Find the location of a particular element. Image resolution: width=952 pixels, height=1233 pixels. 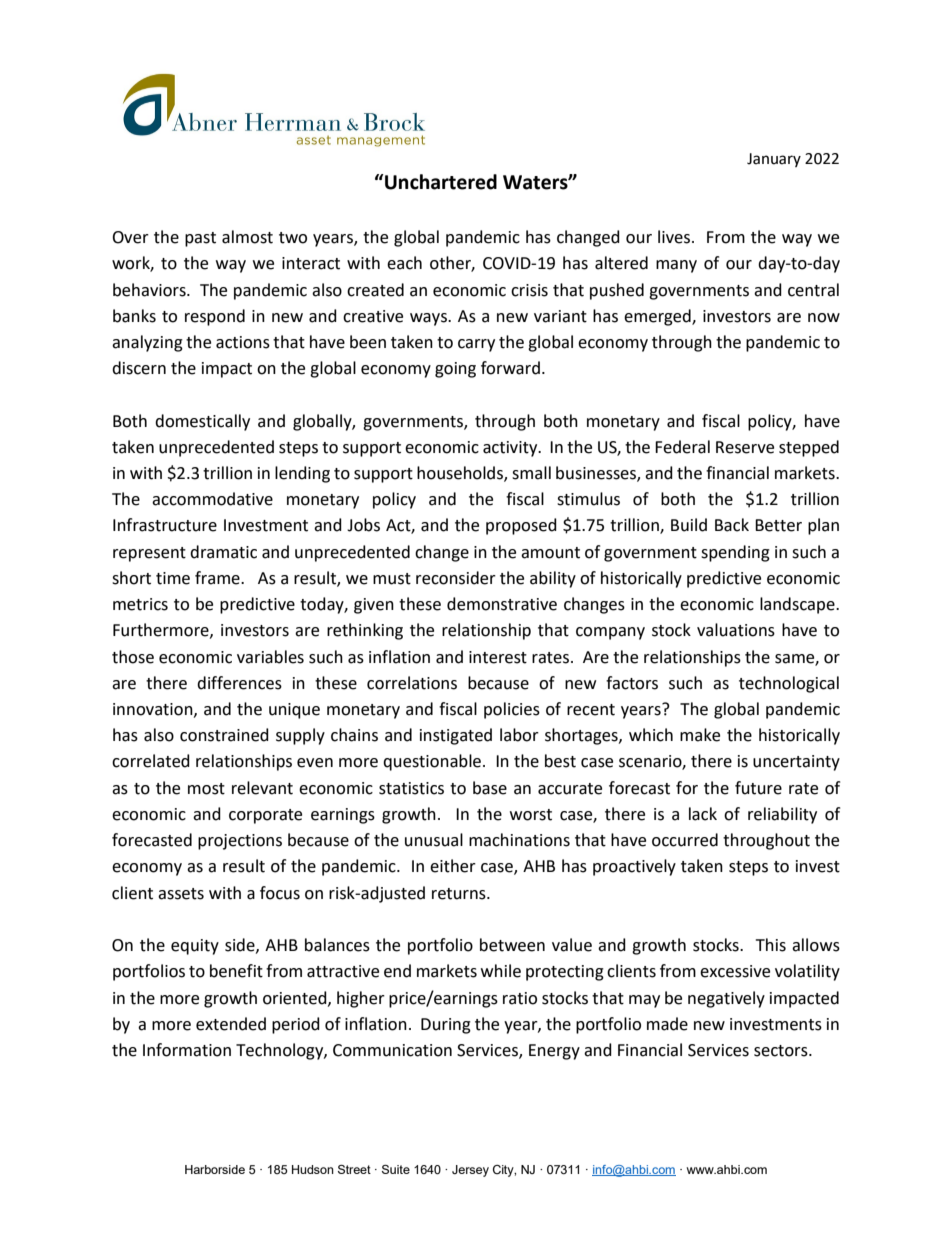

Back is located at coordinates (732, 525).
